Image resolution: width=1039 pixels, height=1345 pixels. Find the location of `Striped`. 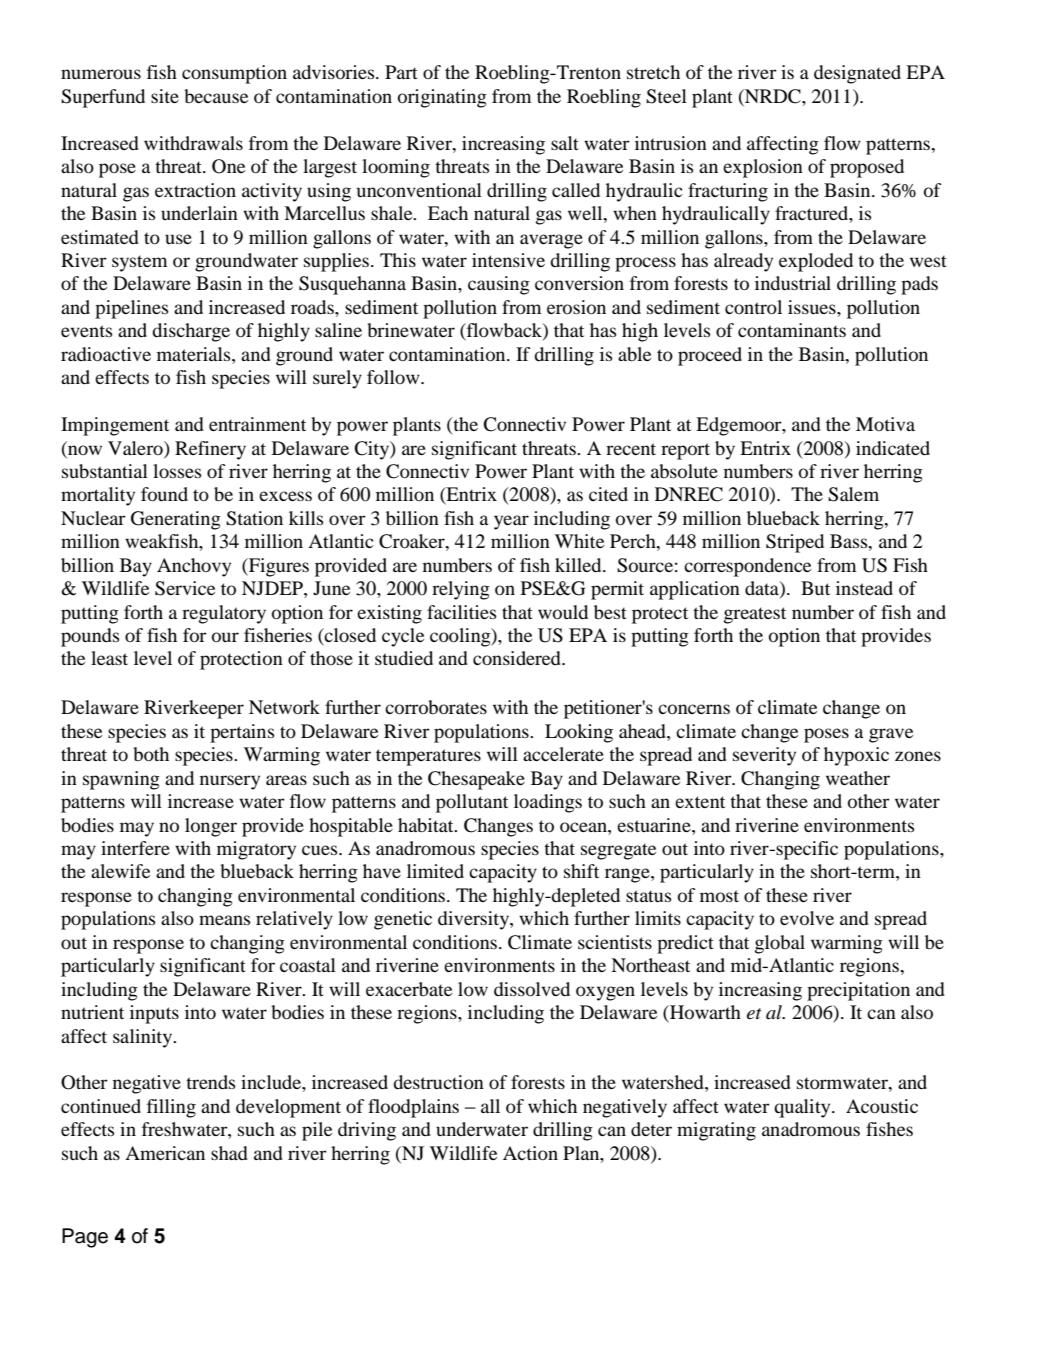

Striped is located at coordinates (795, 543).
